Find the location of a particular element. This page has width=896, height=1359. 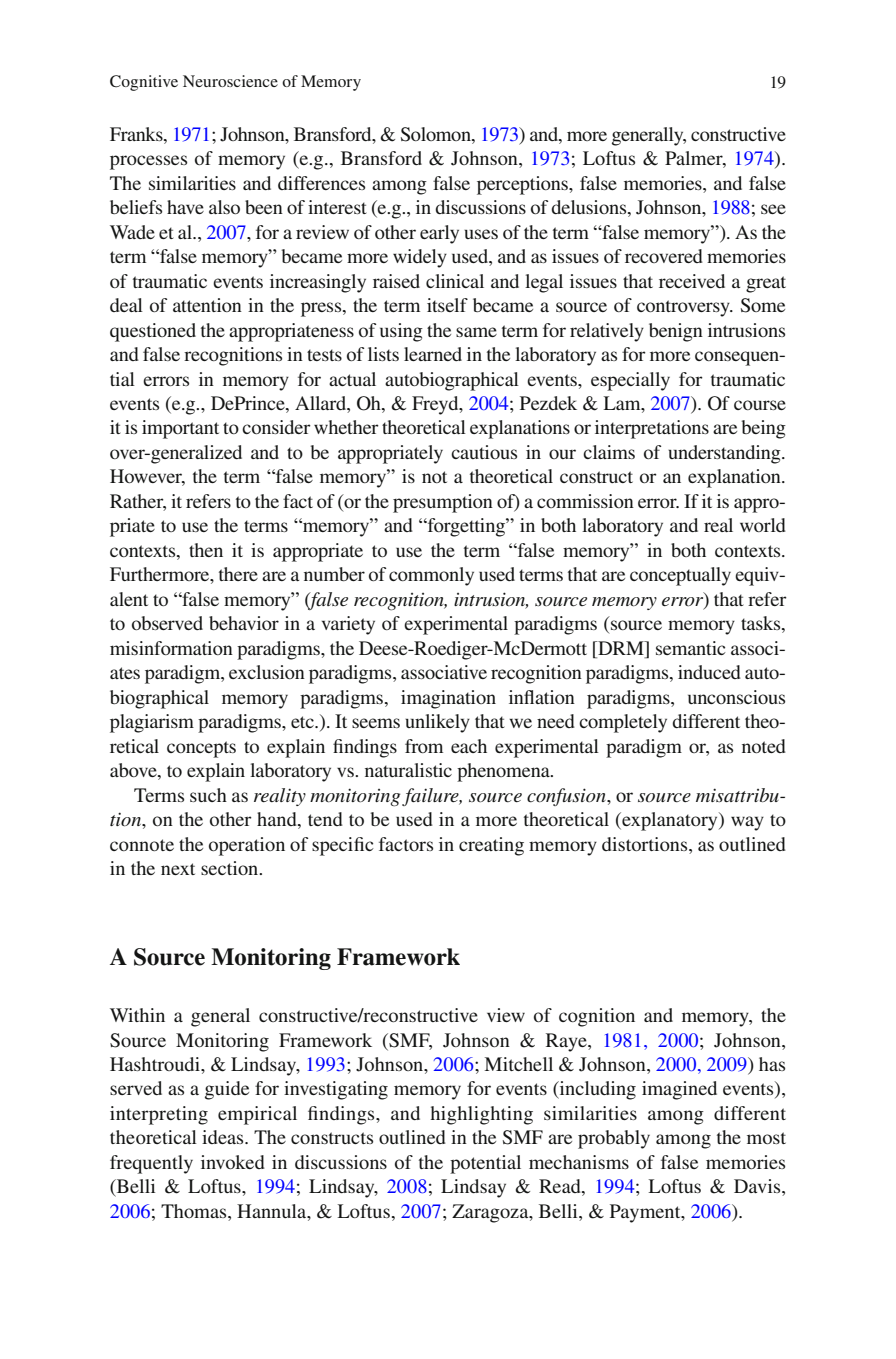

benign is located at coordinates (676, 332).
